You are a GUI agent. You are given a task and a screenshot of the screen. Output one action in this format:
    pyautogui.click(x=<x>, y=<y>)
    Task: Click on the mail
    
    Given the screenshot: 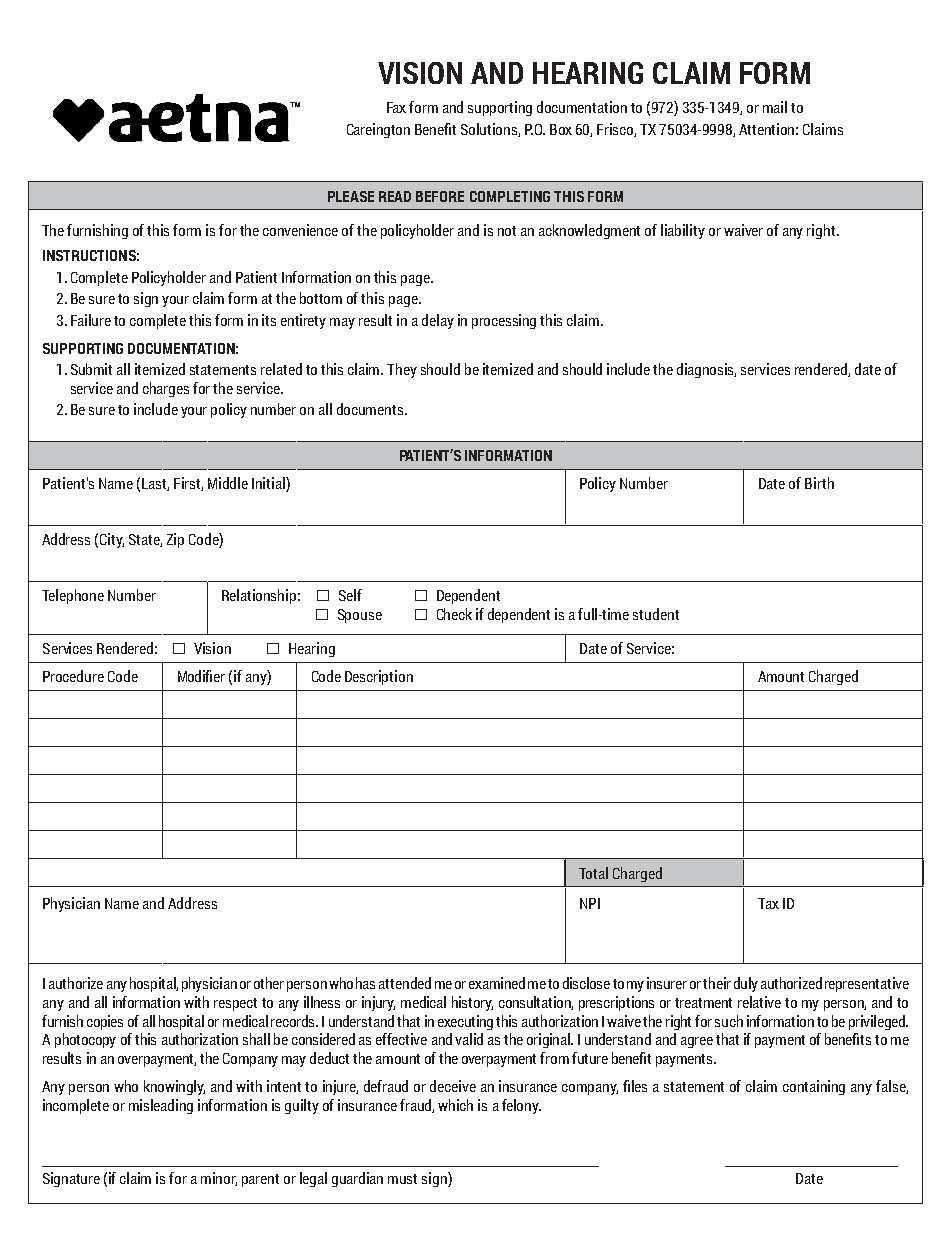 What is the action you would take?
    pyautogui.click(x=775, y=107)
